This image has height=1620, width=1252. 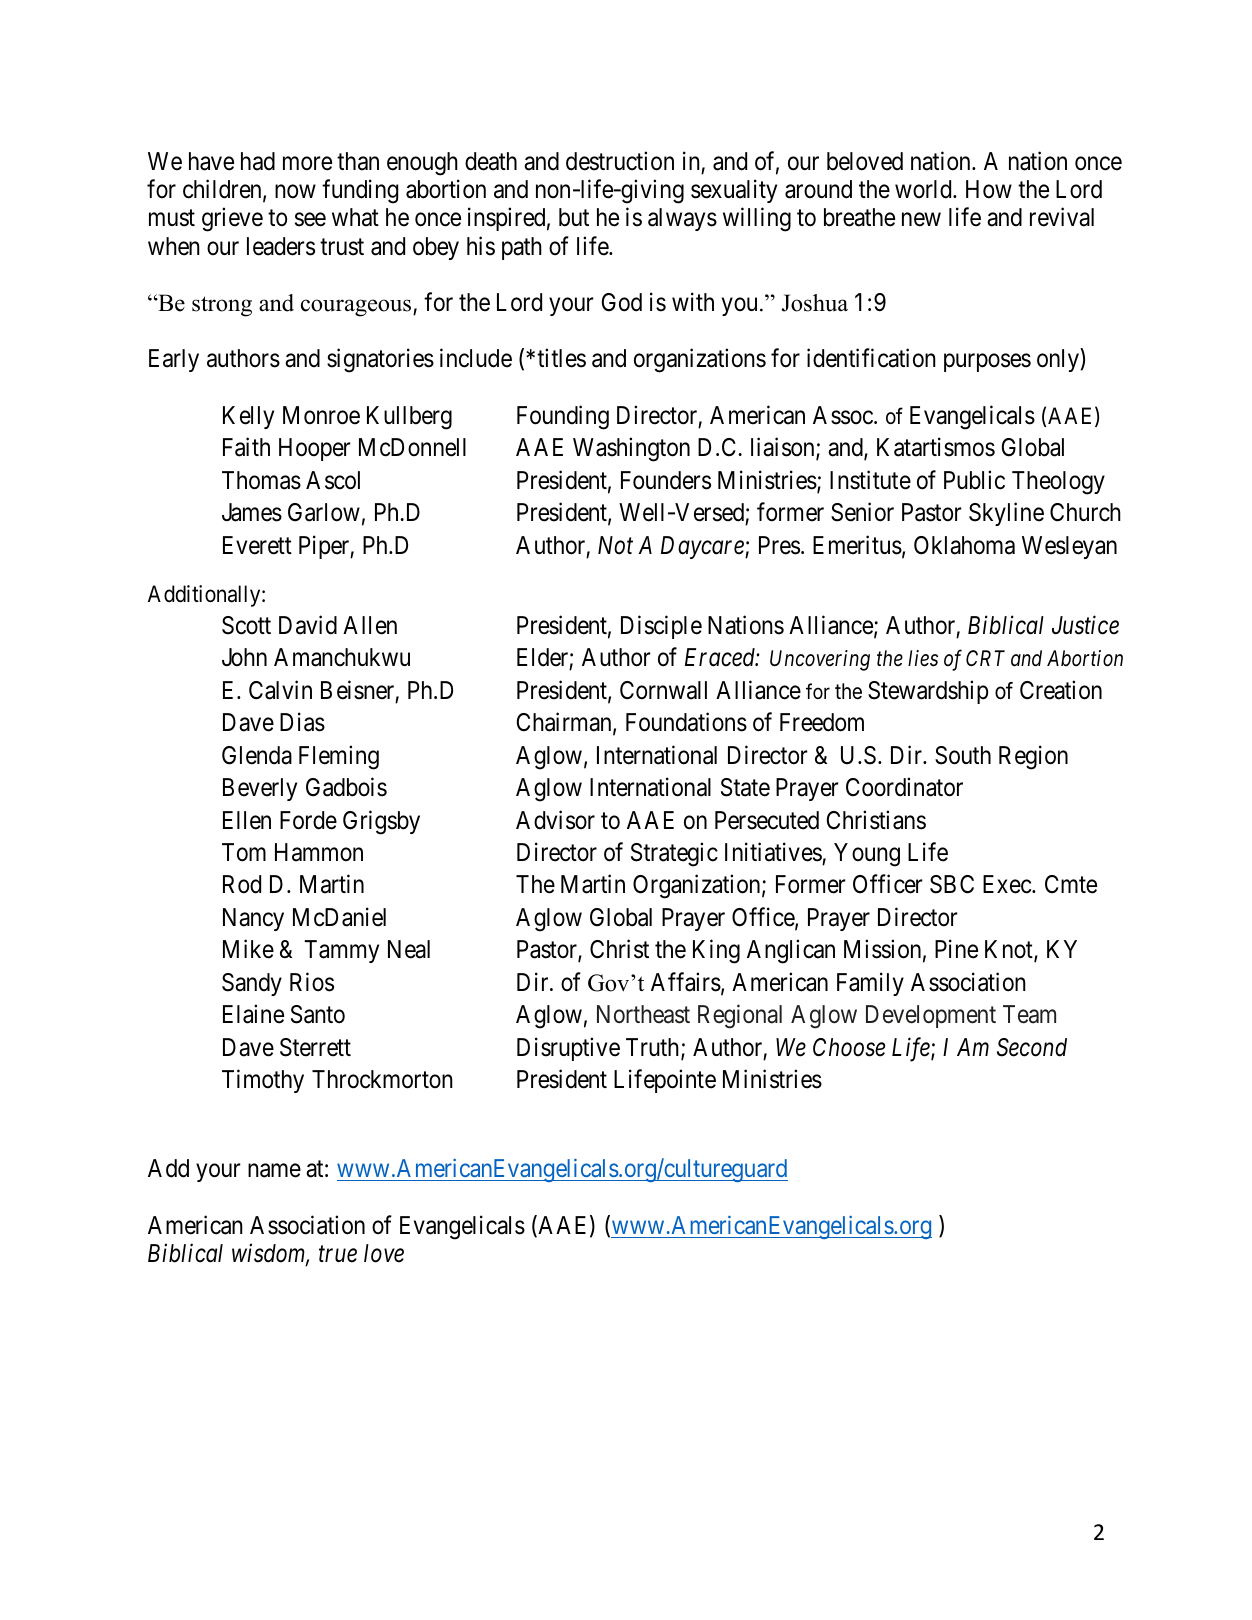 What do you see at coordinates (315, 449) in the image?
I see `Hooper` at bounding box center [315, 449].
